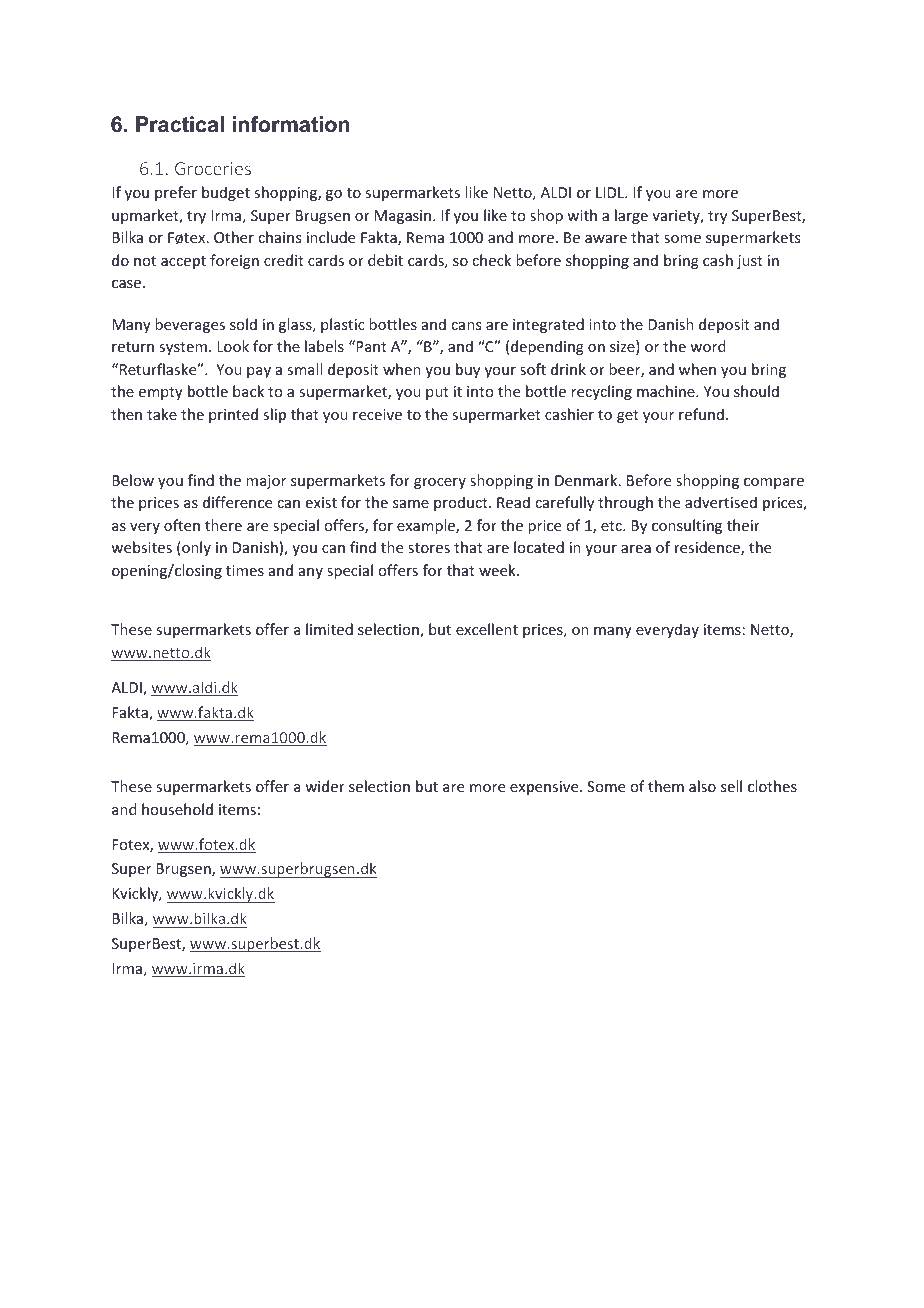  I want to click on advertised, so click(721, 502).
